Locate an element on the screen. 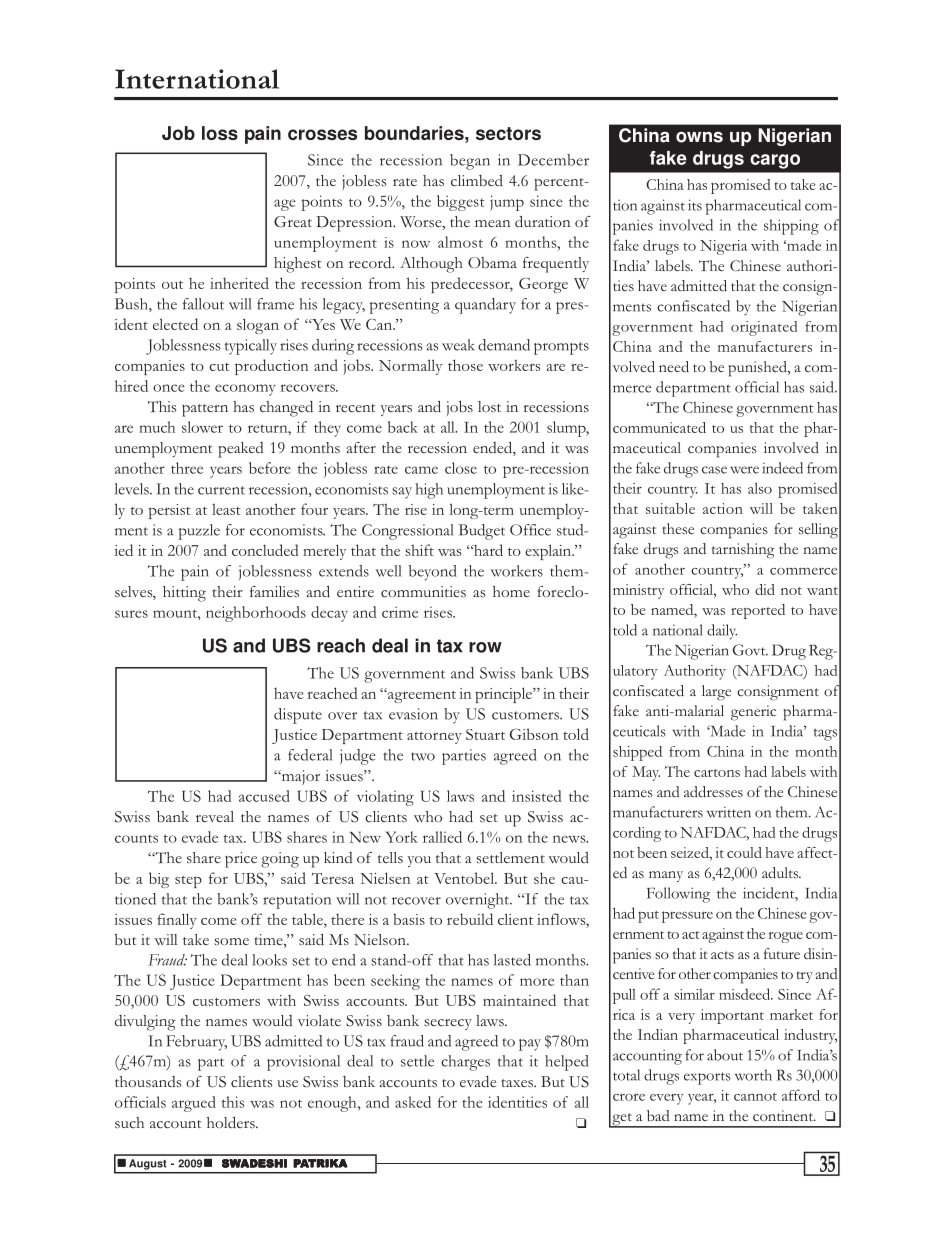  row is located at coordinates (485, 647).
